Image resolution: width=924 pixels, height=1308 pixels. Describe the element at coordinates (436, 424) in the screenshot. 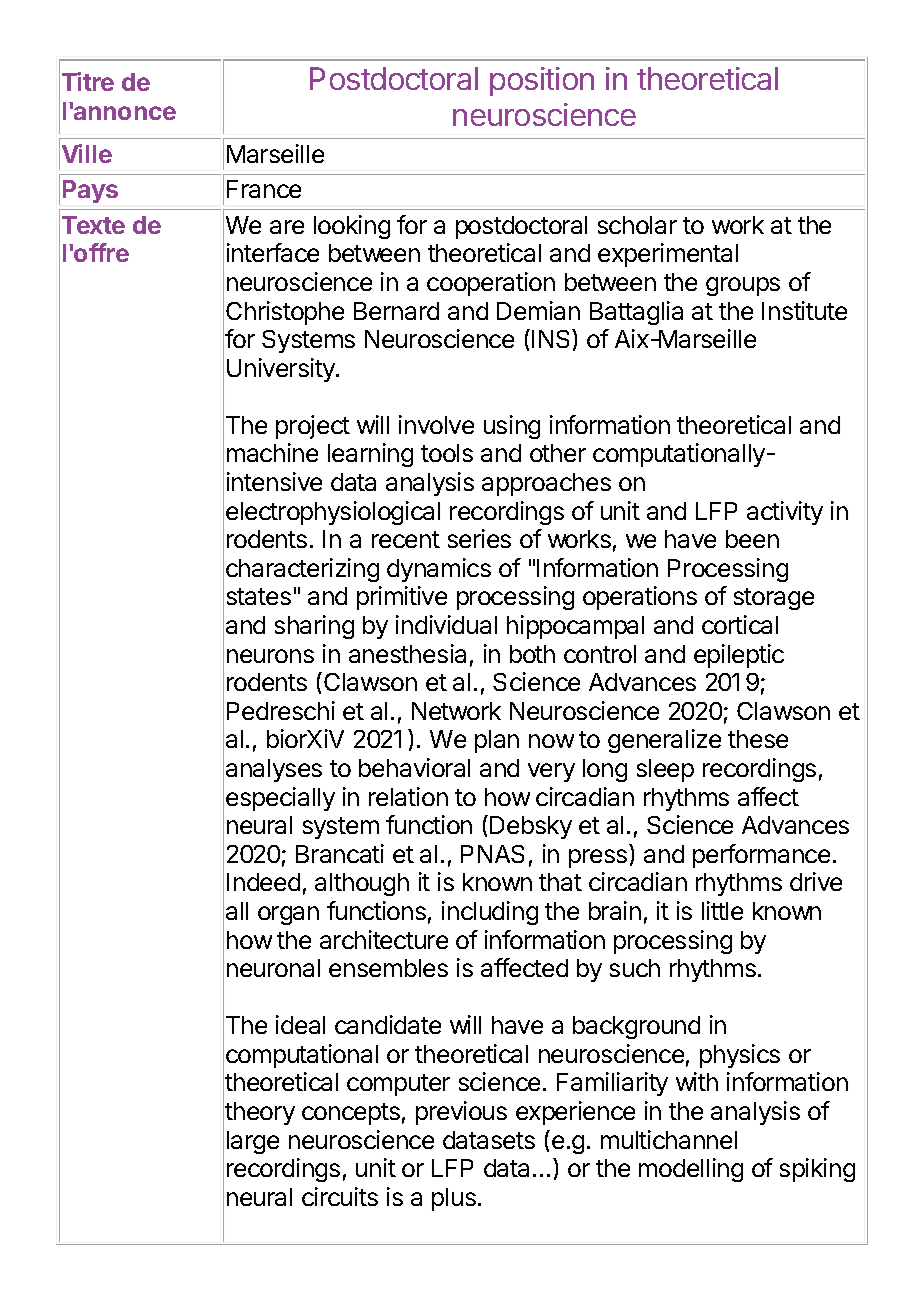

I see `involve` at that location.
